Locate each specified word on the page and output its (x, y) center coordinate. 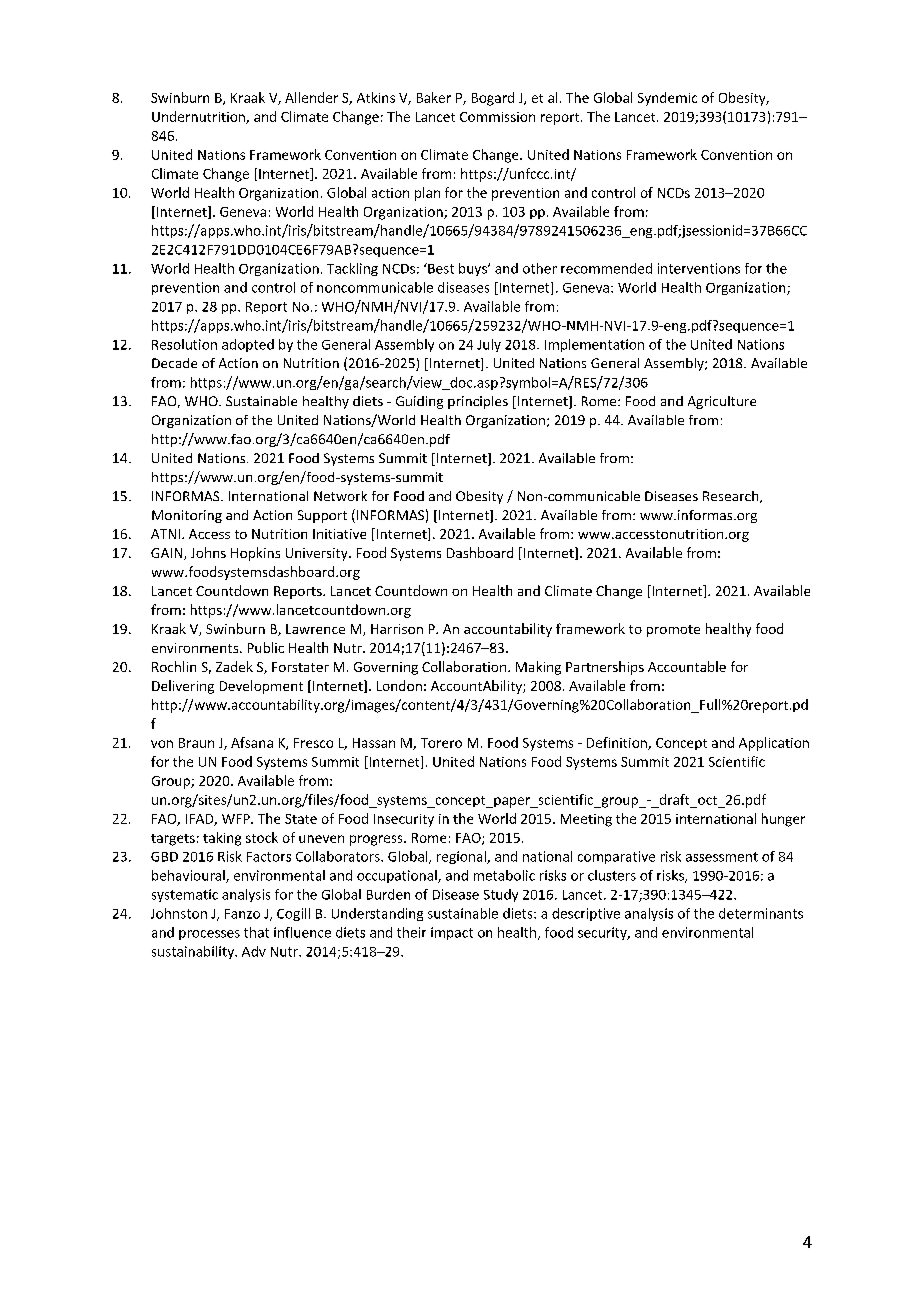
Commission (497, 117)
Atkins (376, 97)
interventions (699, 268)
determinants (761, 913)
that (256, 932)
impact (452, 933)
